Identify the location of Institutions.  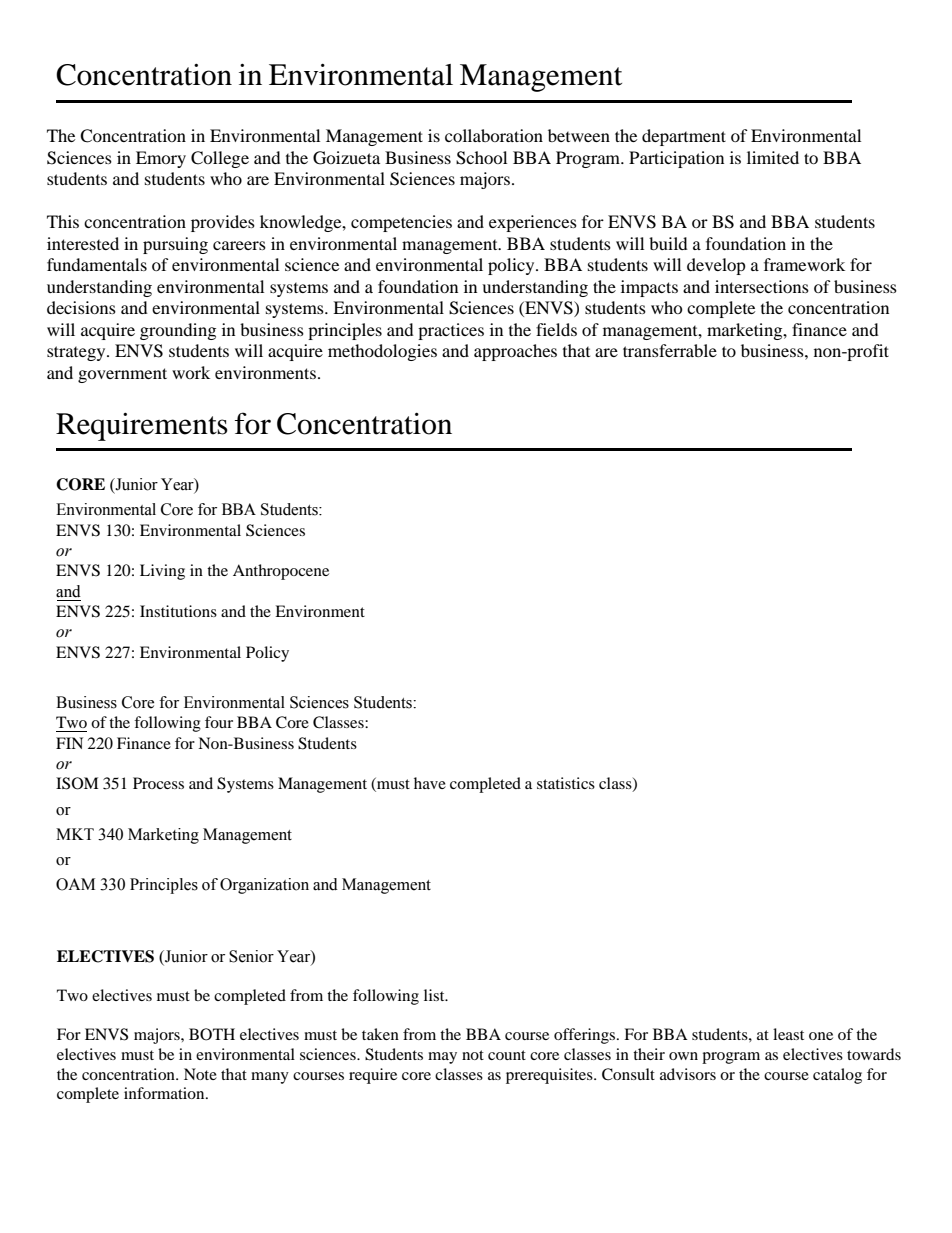
(178, 611).
